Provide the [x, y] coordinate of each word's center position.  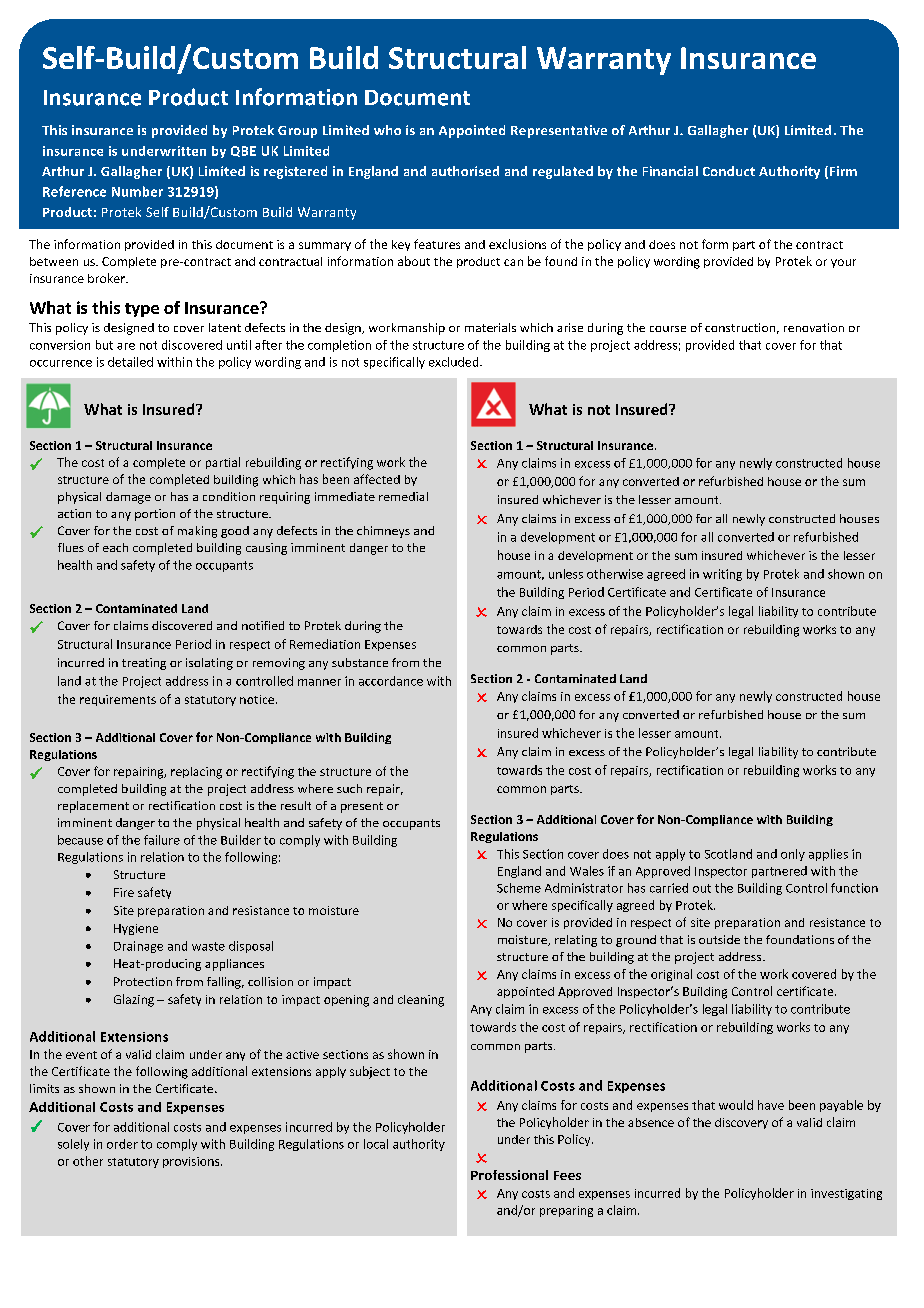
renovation [814, 327]
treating [144, 664]
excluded [455, 362]
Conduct [729, 171]
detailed [130, 362]
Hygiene [136, 929]
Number [137, 191]
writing [722, 575]
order [122, 1144]
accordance [391, 681]
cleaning [421, 1001]
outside [719, 939]
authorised [465, 171]
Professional [509, 1175]
